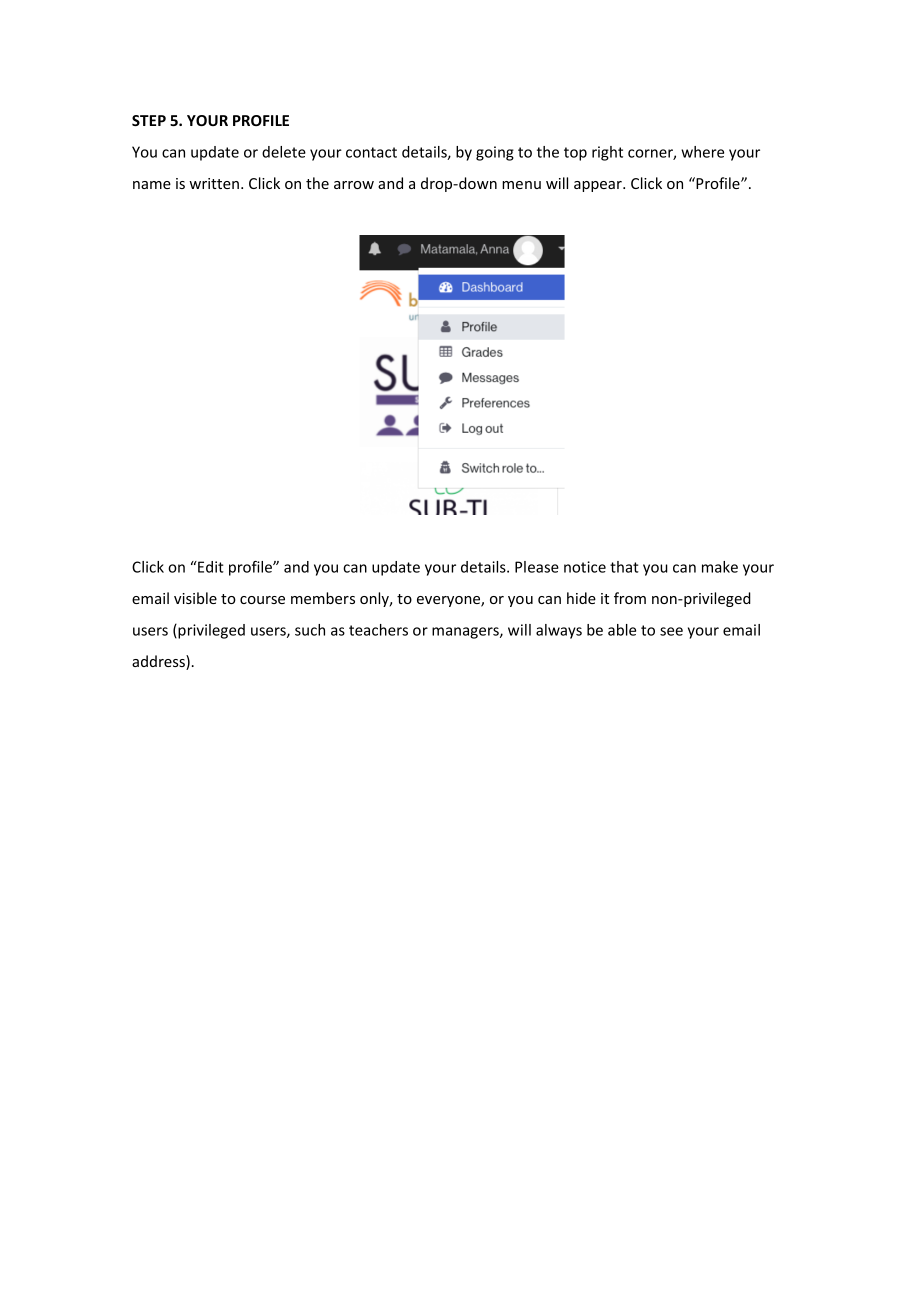  Describe the element at coordinates (521, 185) in the image. I see `menu` at that location.
